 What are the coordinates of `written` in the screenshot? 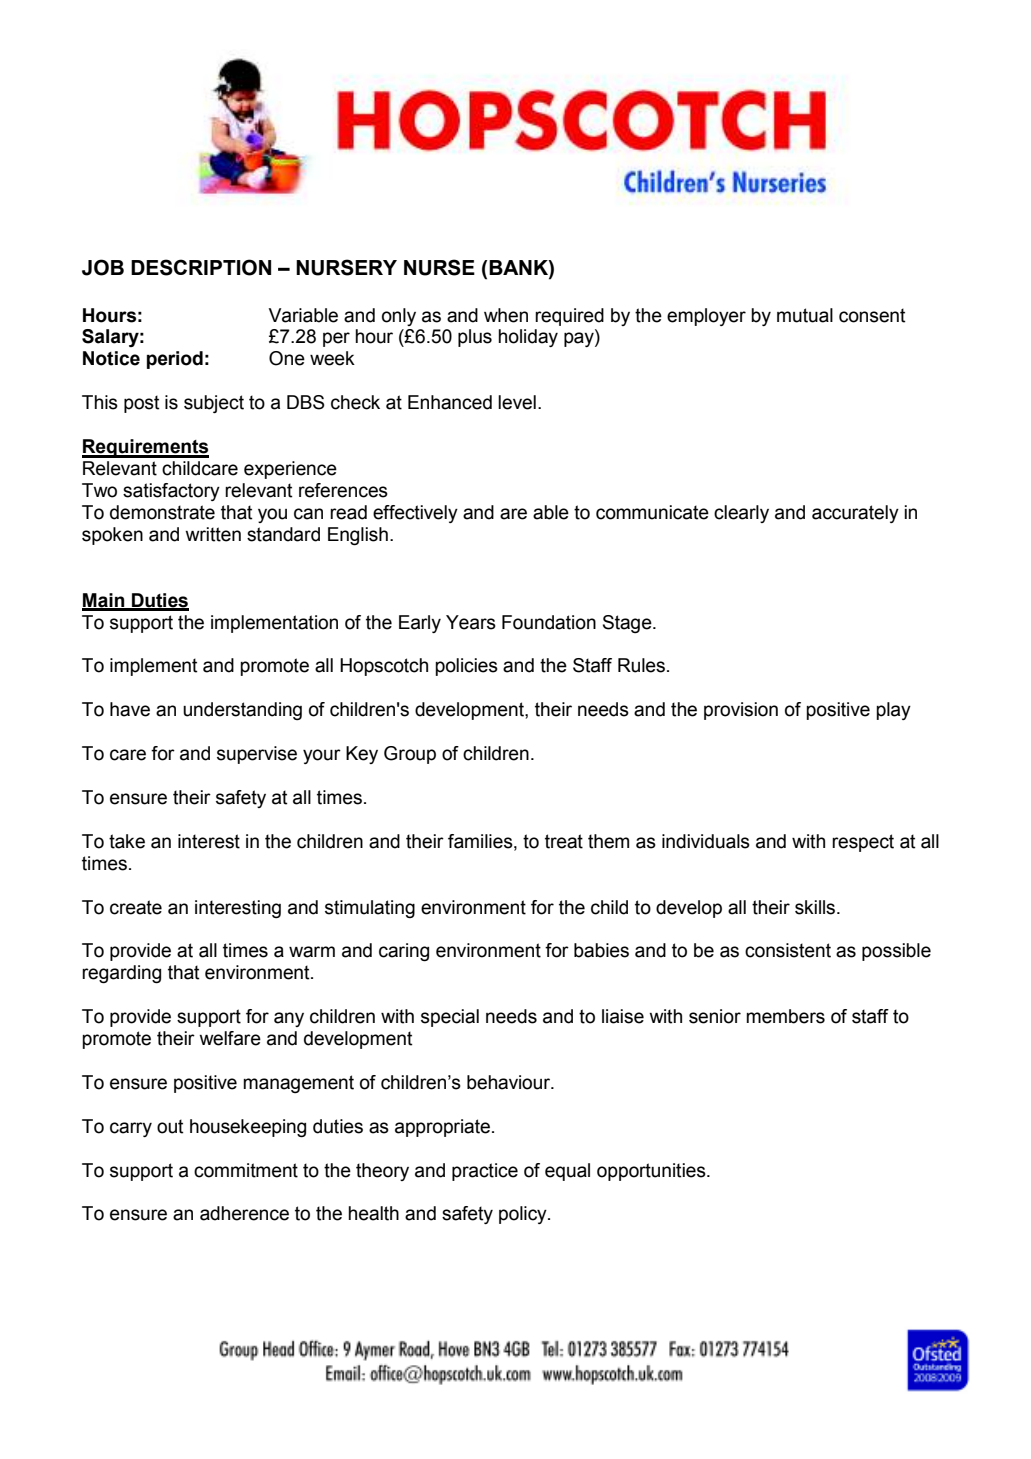 It's located at (213, 534).
